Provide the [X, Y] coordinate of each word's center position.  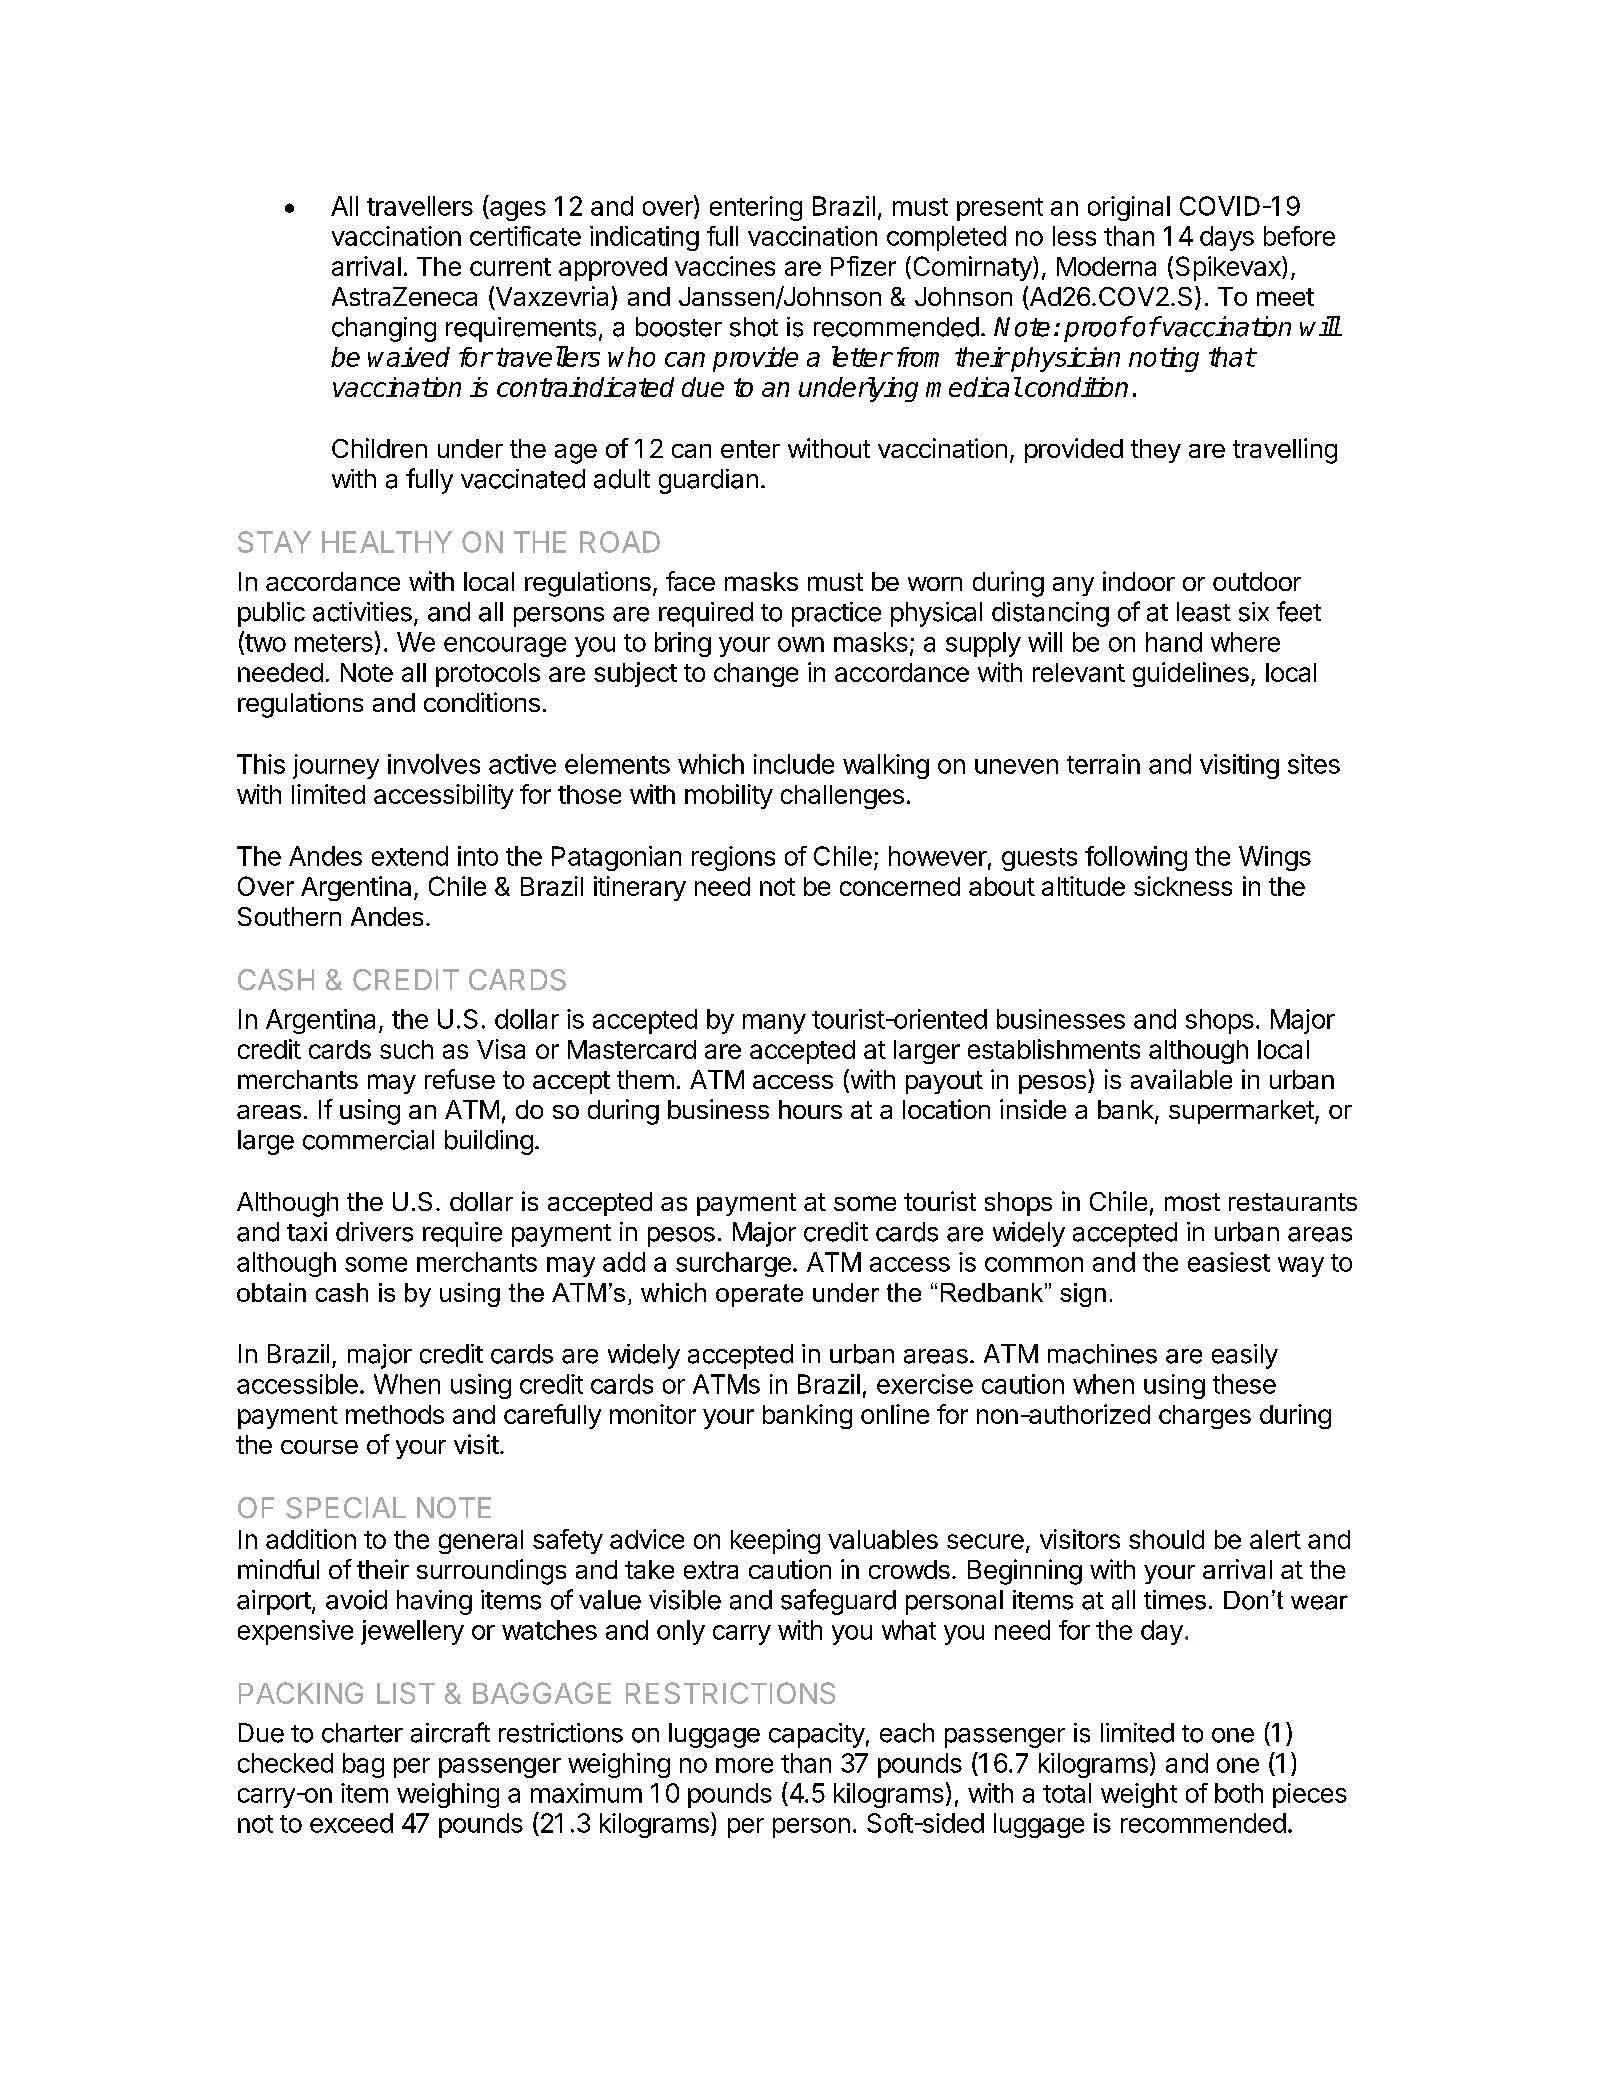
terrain [1103, 764]
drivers [374, 1232]
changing [384, 329]
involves [434, 764]
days [1227, 238]
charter [362, 1733]
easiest [1229, 1262]
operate [759, 1295]
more [744, 1765]
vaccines [725, 266]
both [1239, 1793]
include [794, 764]
